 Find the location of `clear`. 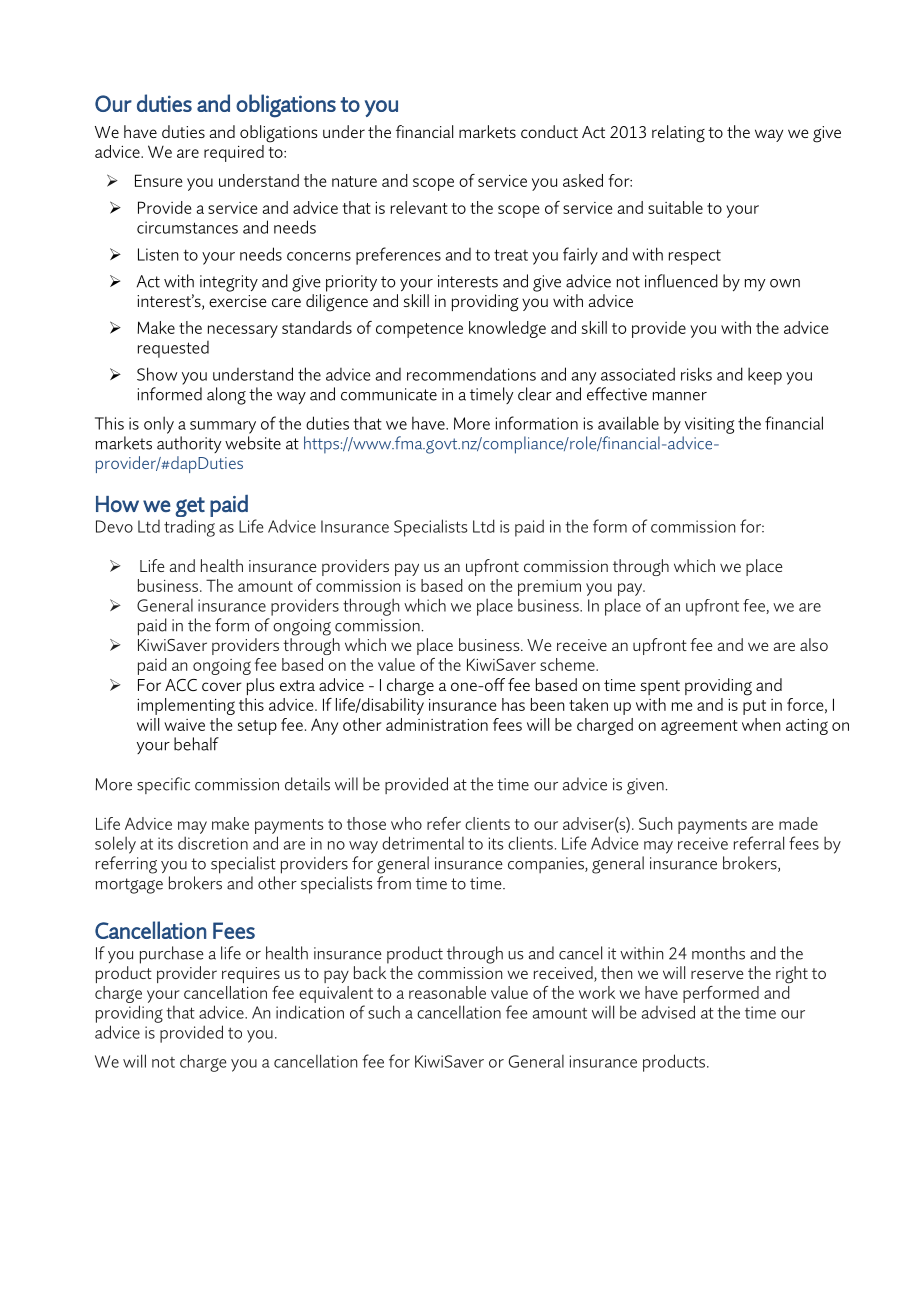

clear is located at coordinates (535, 394).
